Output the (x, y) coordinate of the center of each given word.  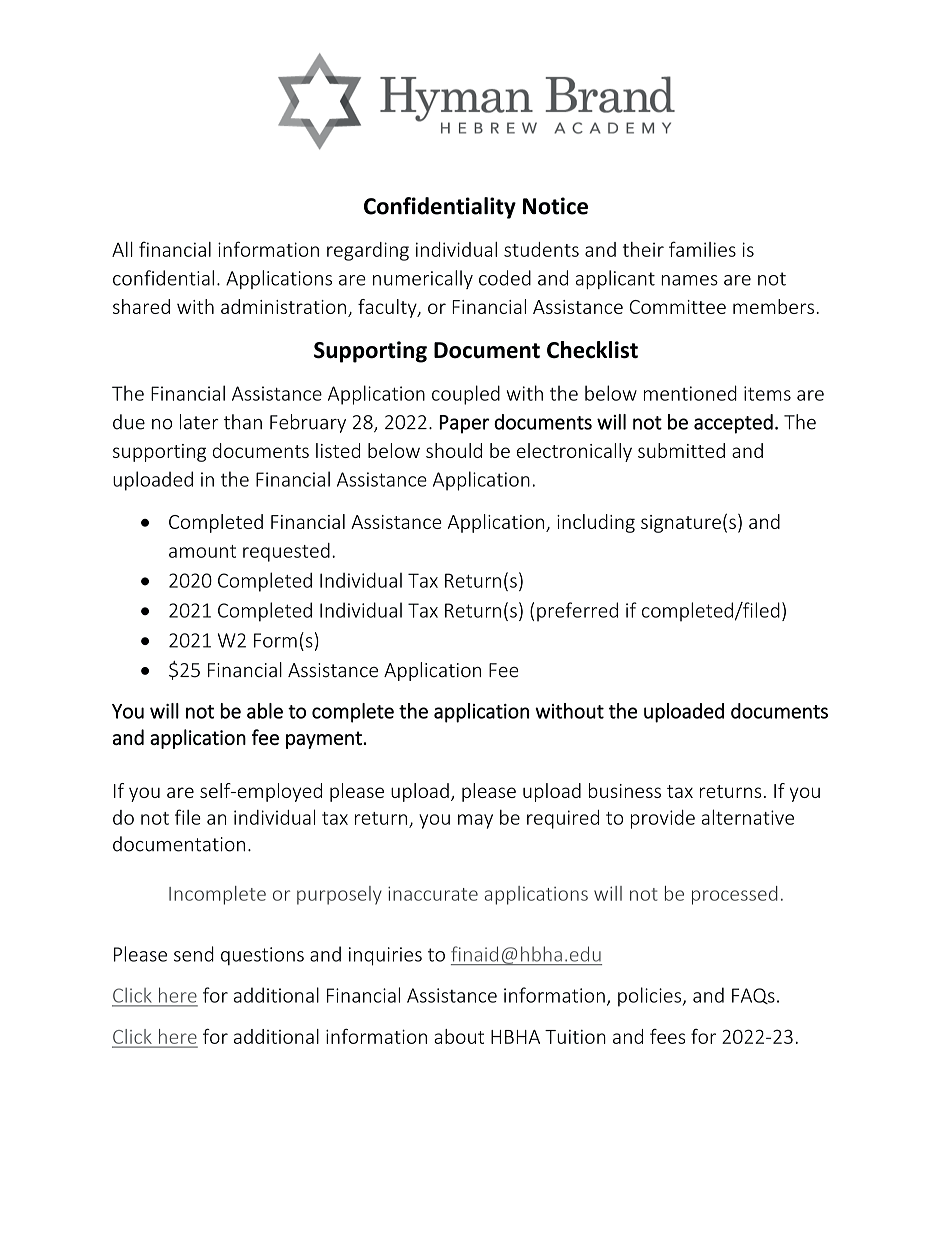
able (265, 711)
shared (141, 306)
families (702, 249)
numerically (423, 279)
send (194, 954)
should (454, 450)
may (475, 821)
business (625, 790)
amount (202, 551)
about (459, 1036)
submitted (681, 450)
